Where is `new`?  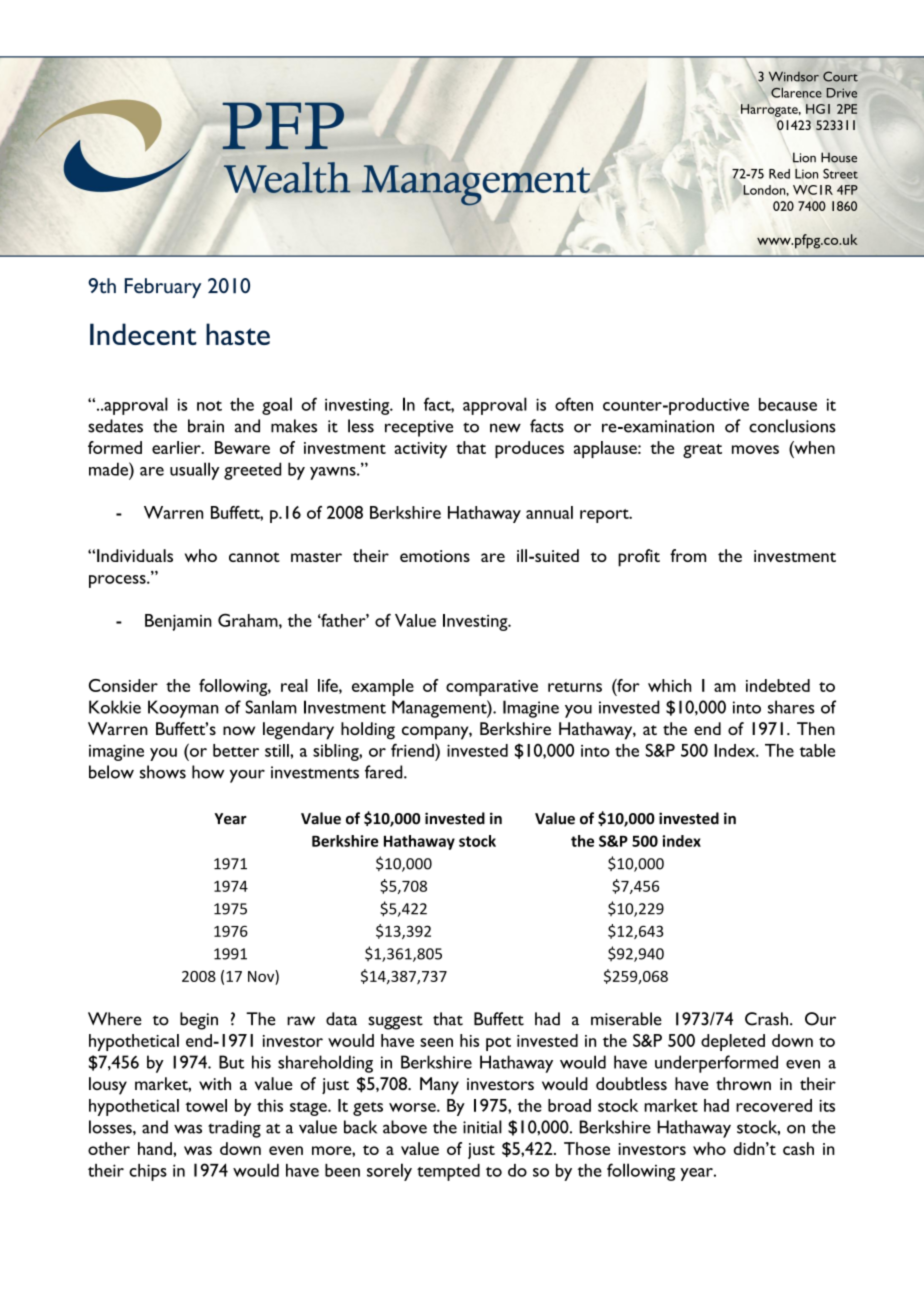
new is located at coordinates (505, 428).
